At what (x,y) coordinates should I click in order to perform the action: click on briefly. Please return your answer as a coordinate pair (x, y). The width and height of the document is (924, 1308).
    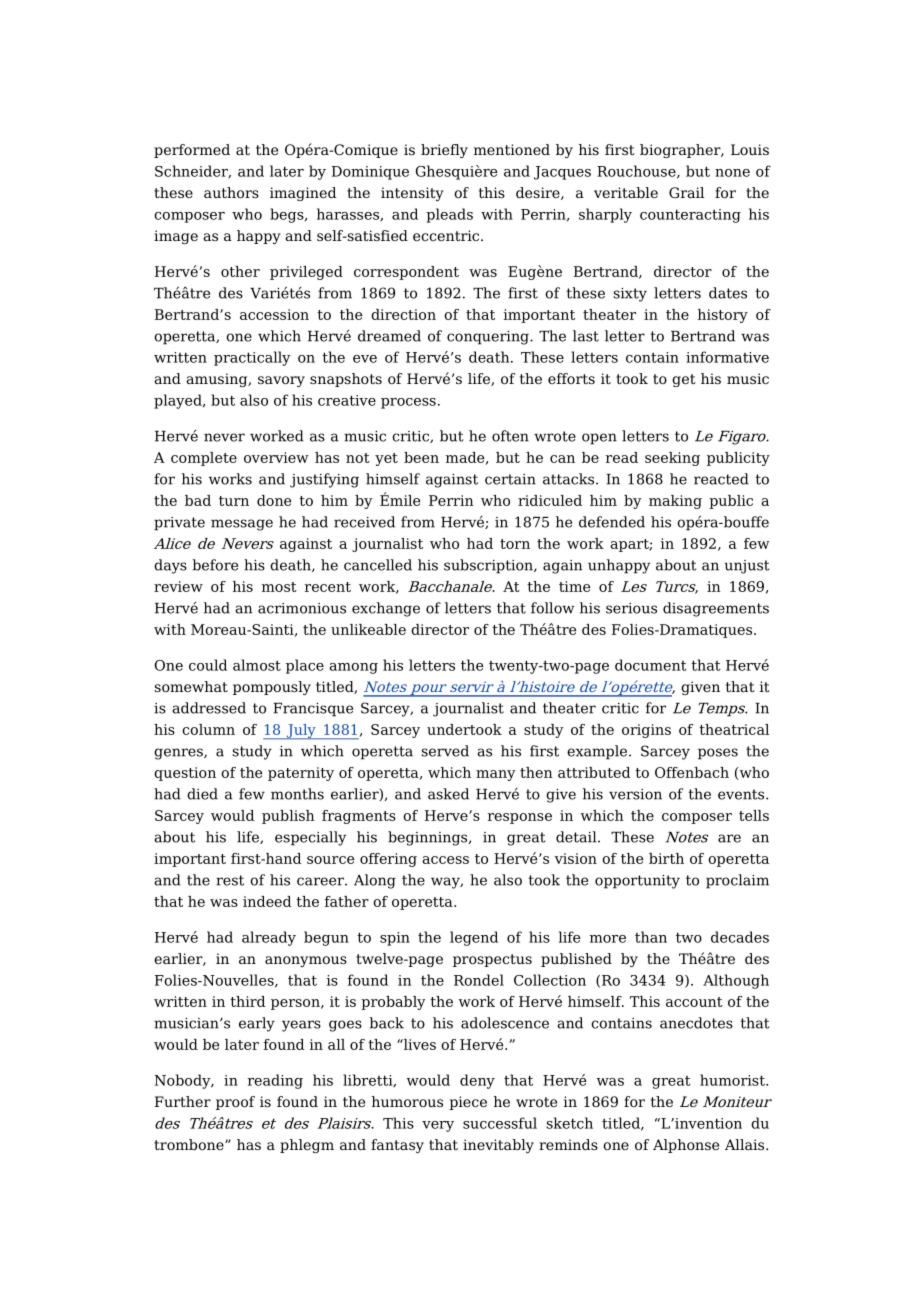
    Looking at the image, I should click on (444, 151).
